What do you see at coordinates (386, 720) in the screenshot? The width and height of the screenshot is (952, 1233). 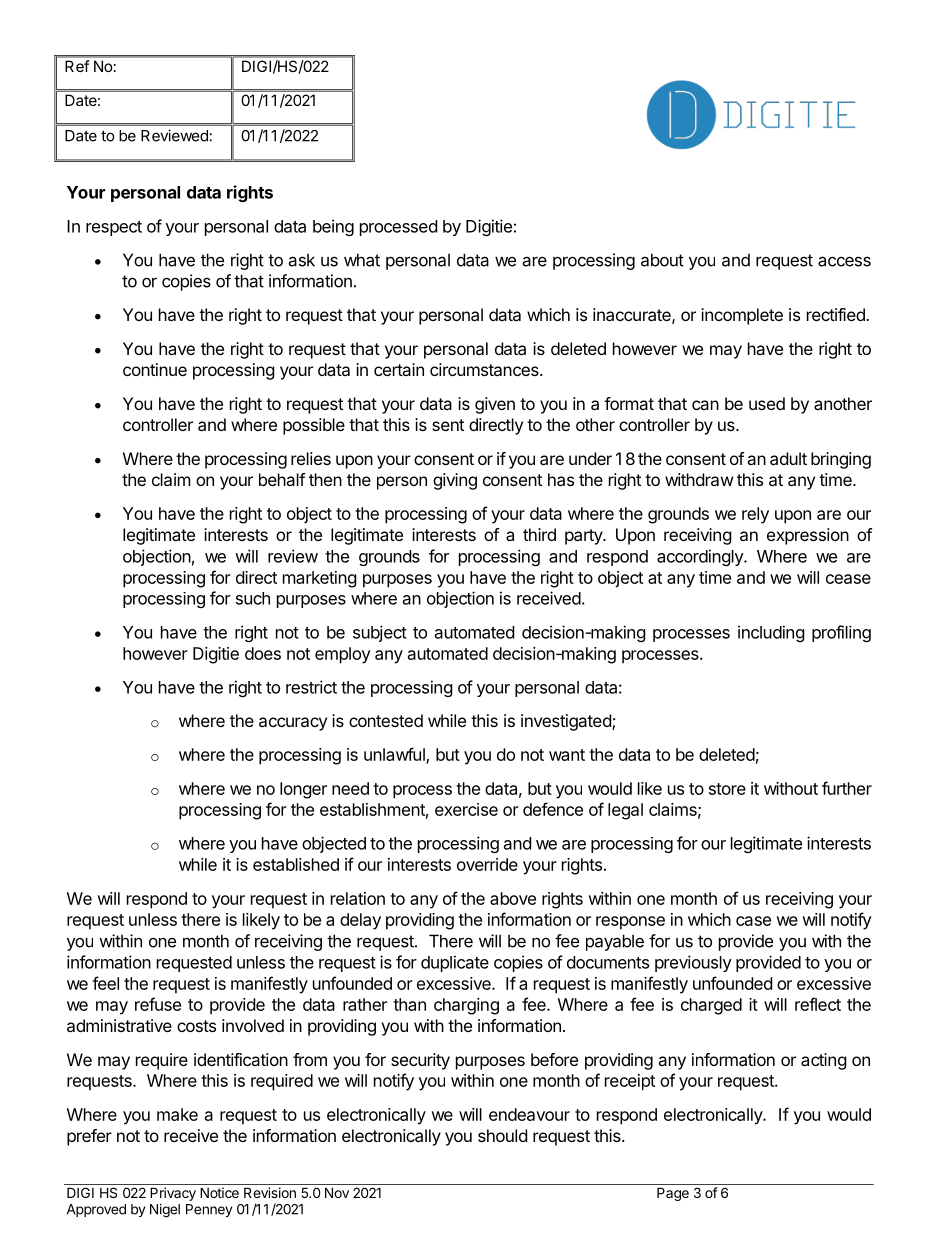 I see `contested` at bounding box center [386, 720].
